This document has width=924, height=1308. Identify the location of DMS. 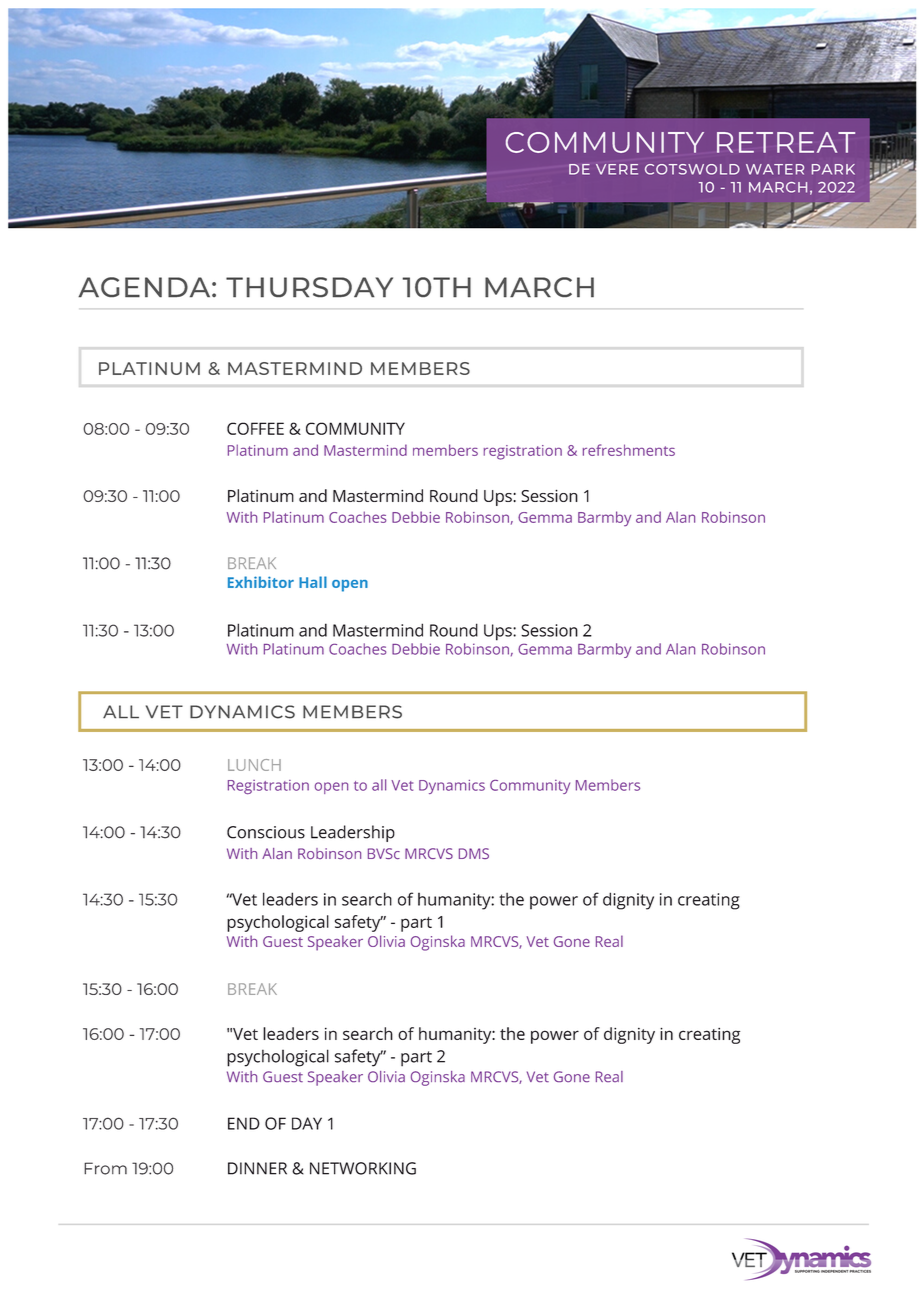
(474, 853).
